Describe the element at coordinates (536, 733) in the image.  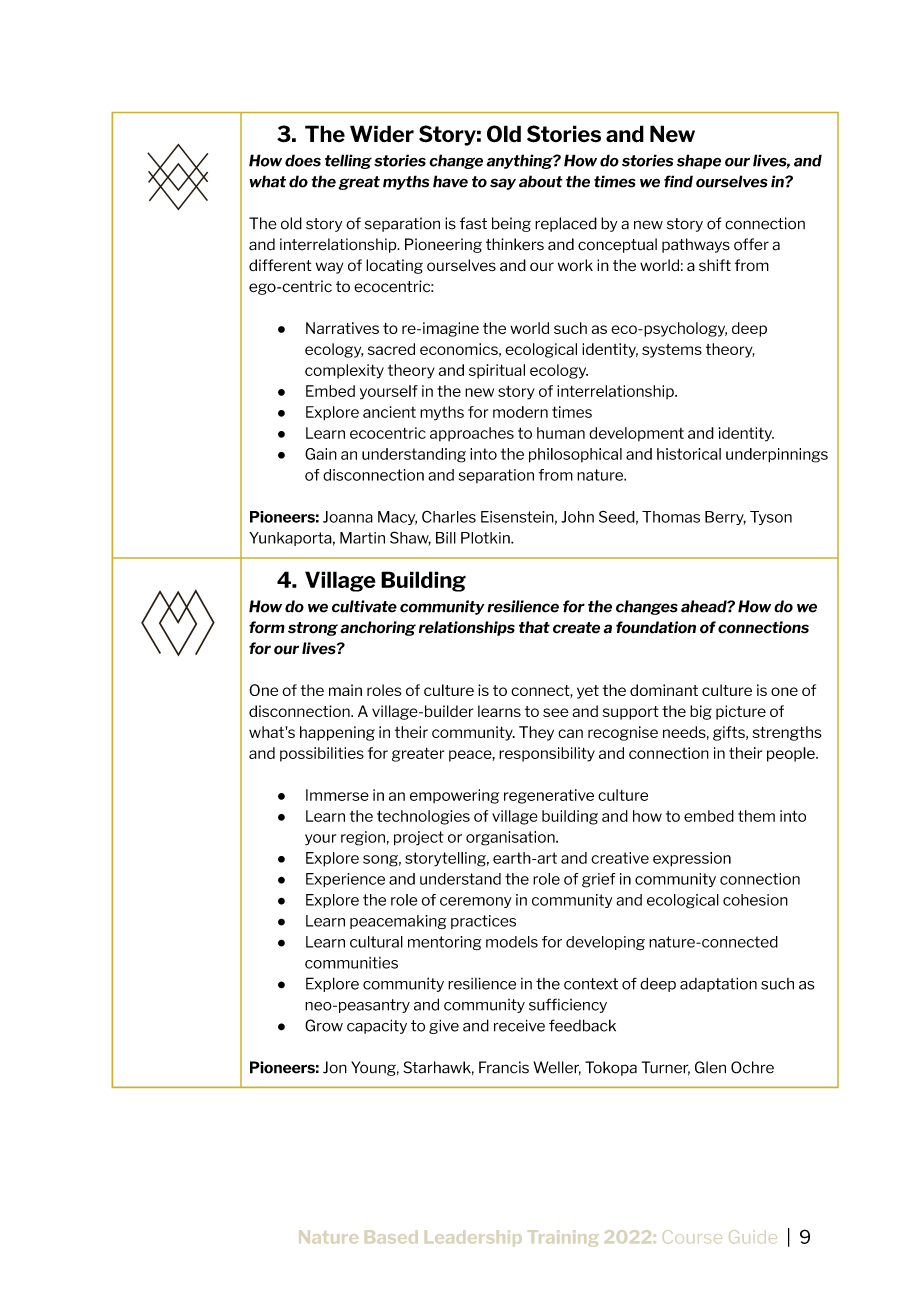
I see `They` at that location.
